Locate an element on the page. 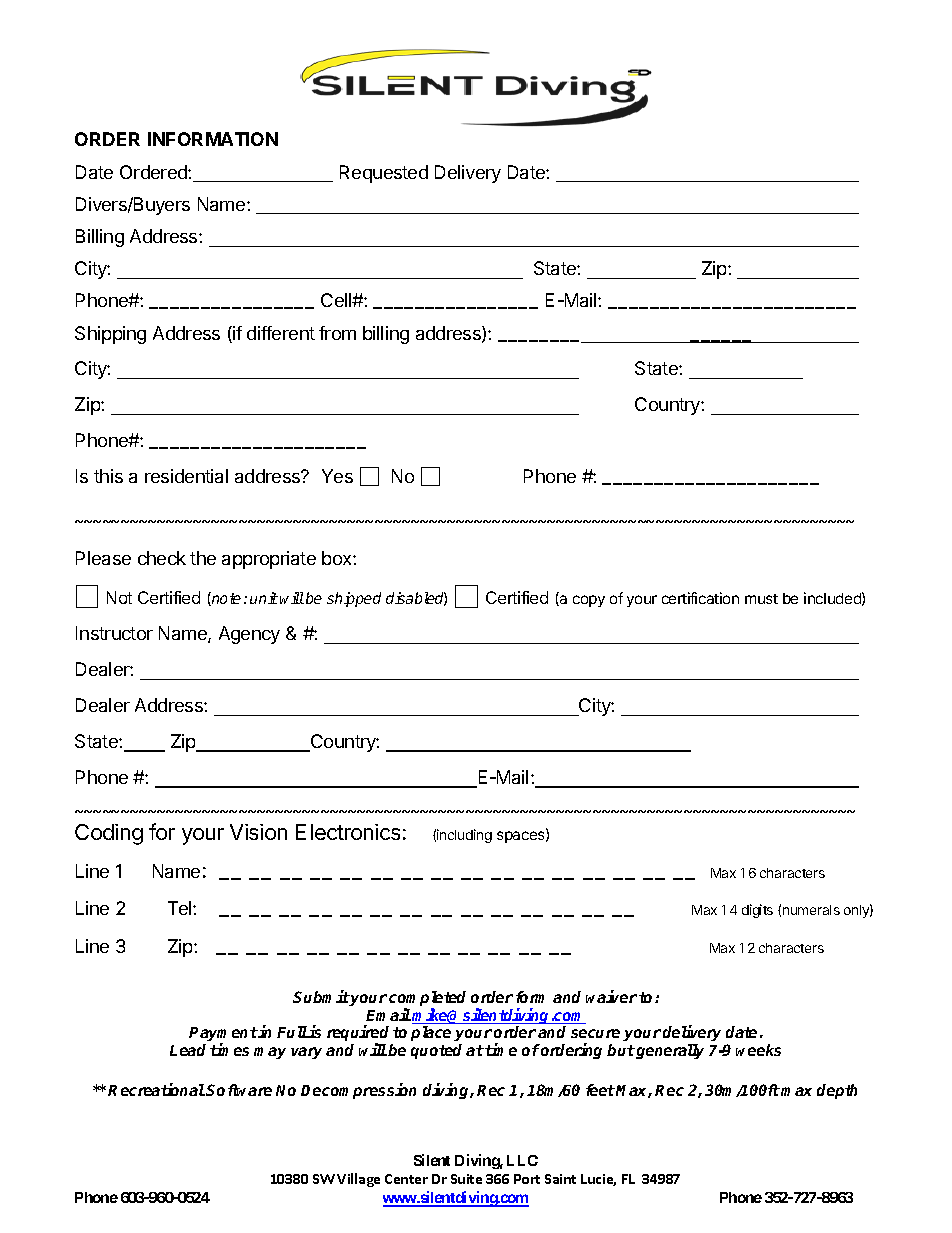 Image resolution: width=952 pixels, height=1233 pixels. must is located at coordinates (761, 599).
